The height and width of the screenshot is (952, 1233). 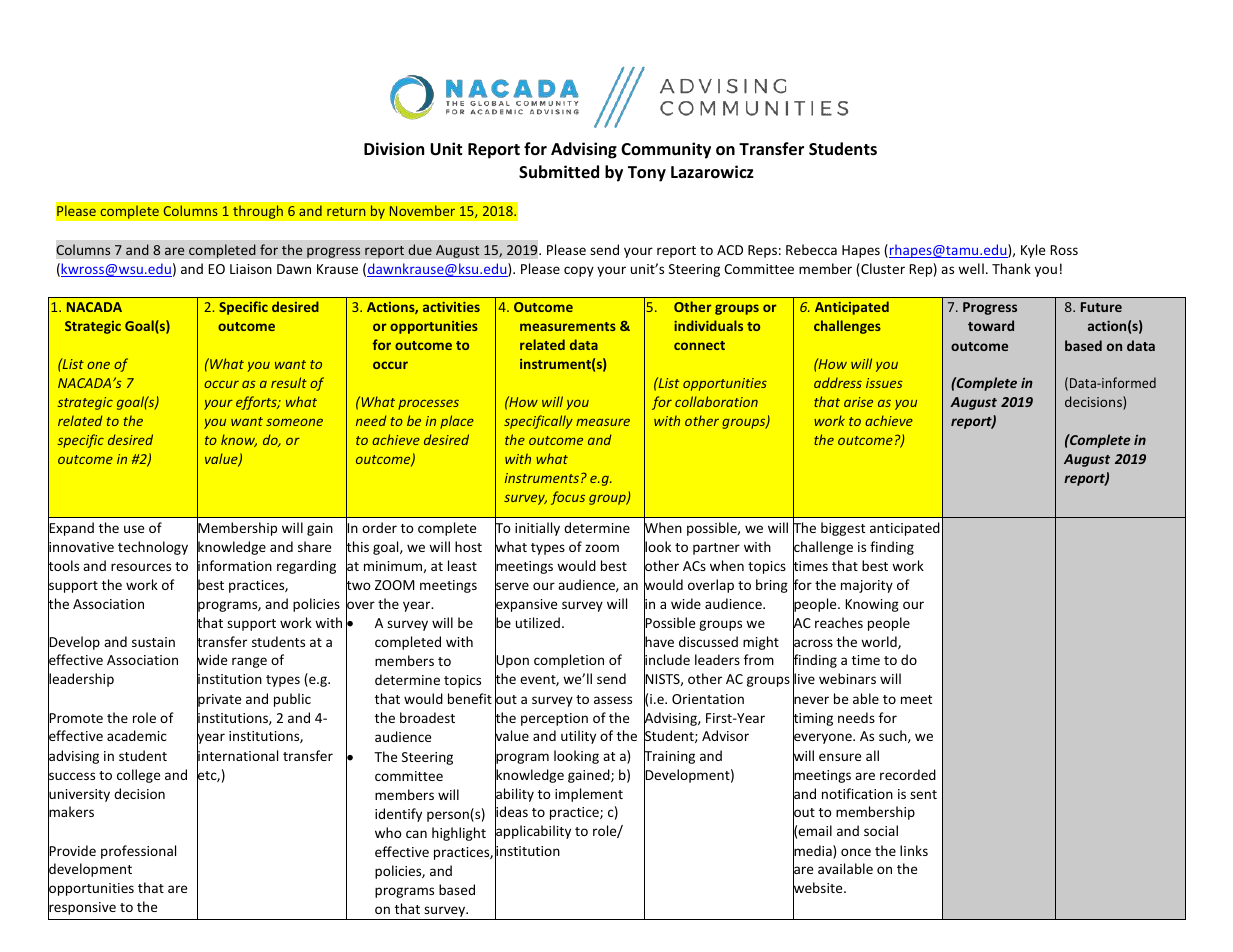 I want to click on utilized, so click(x=538, y=622).
